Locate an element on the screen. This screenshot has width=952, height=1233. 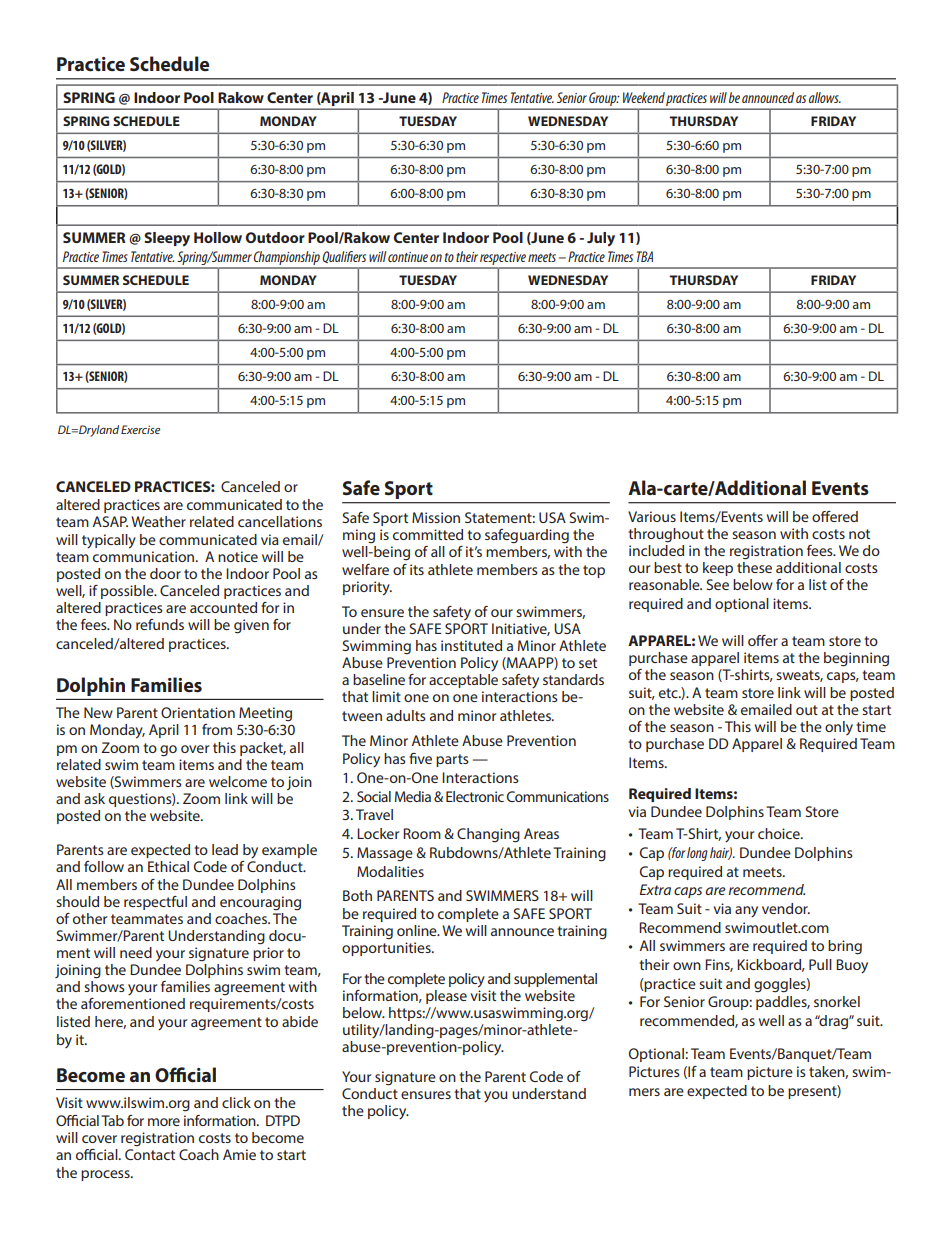
See is located at coordinates (717, 584).
